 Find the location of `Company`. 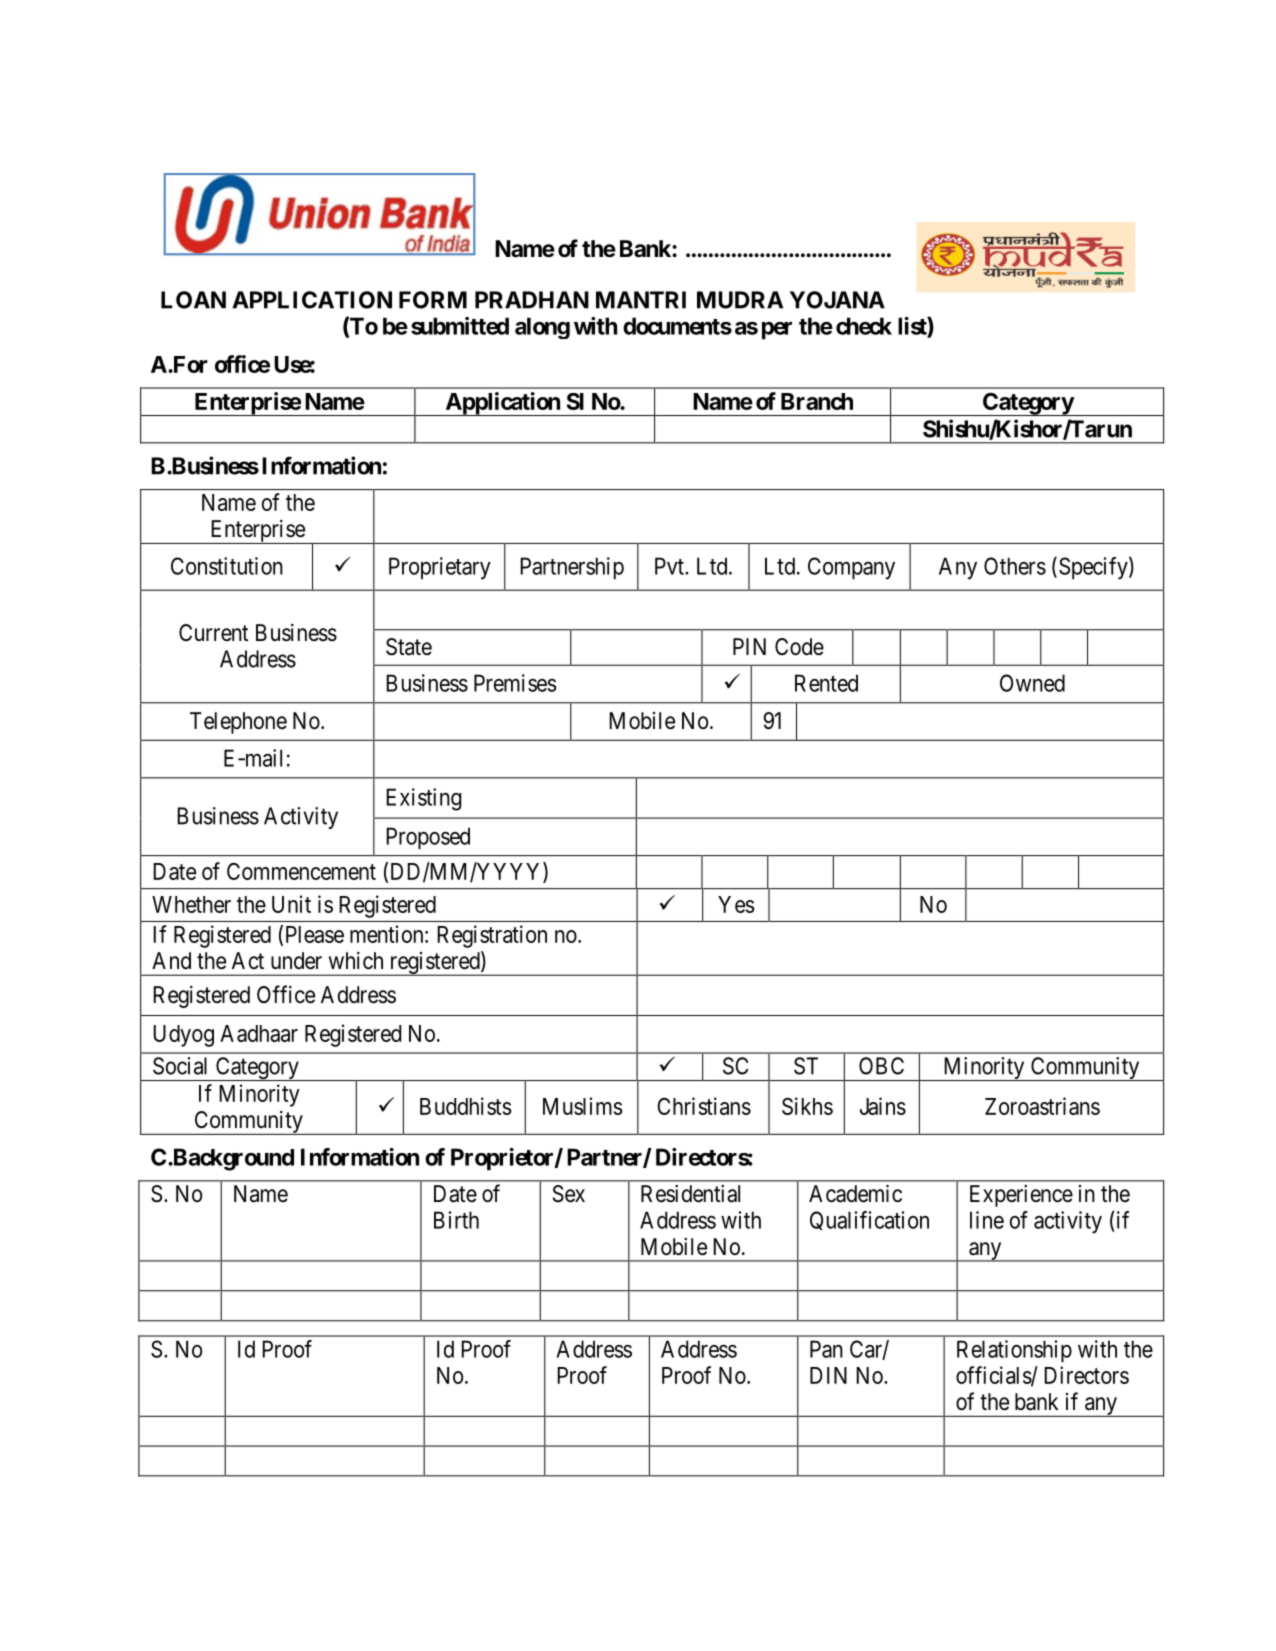

Company is located at coordinates (851, 568).
